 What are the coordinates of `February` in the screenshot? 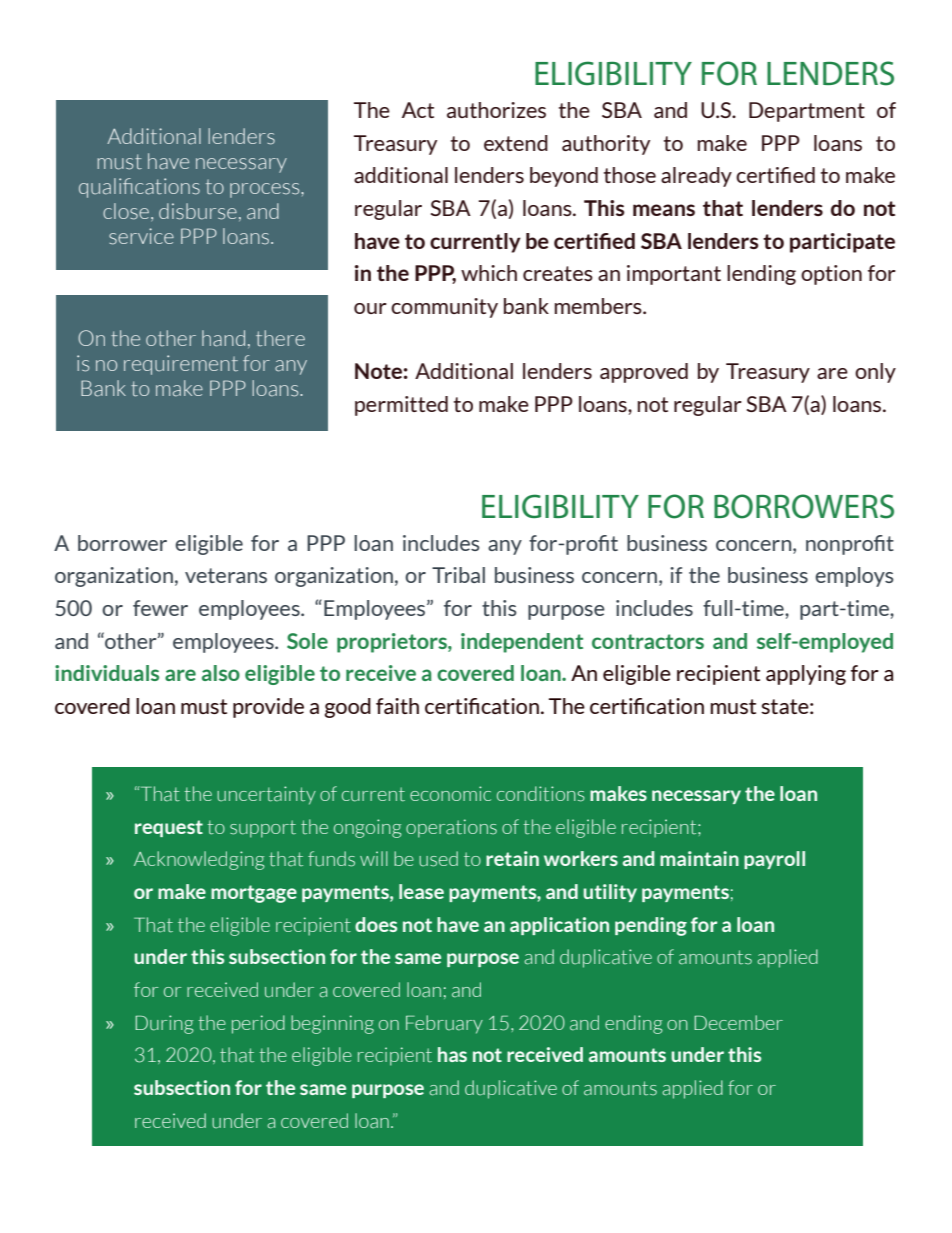 It's located at (444, 1024).
